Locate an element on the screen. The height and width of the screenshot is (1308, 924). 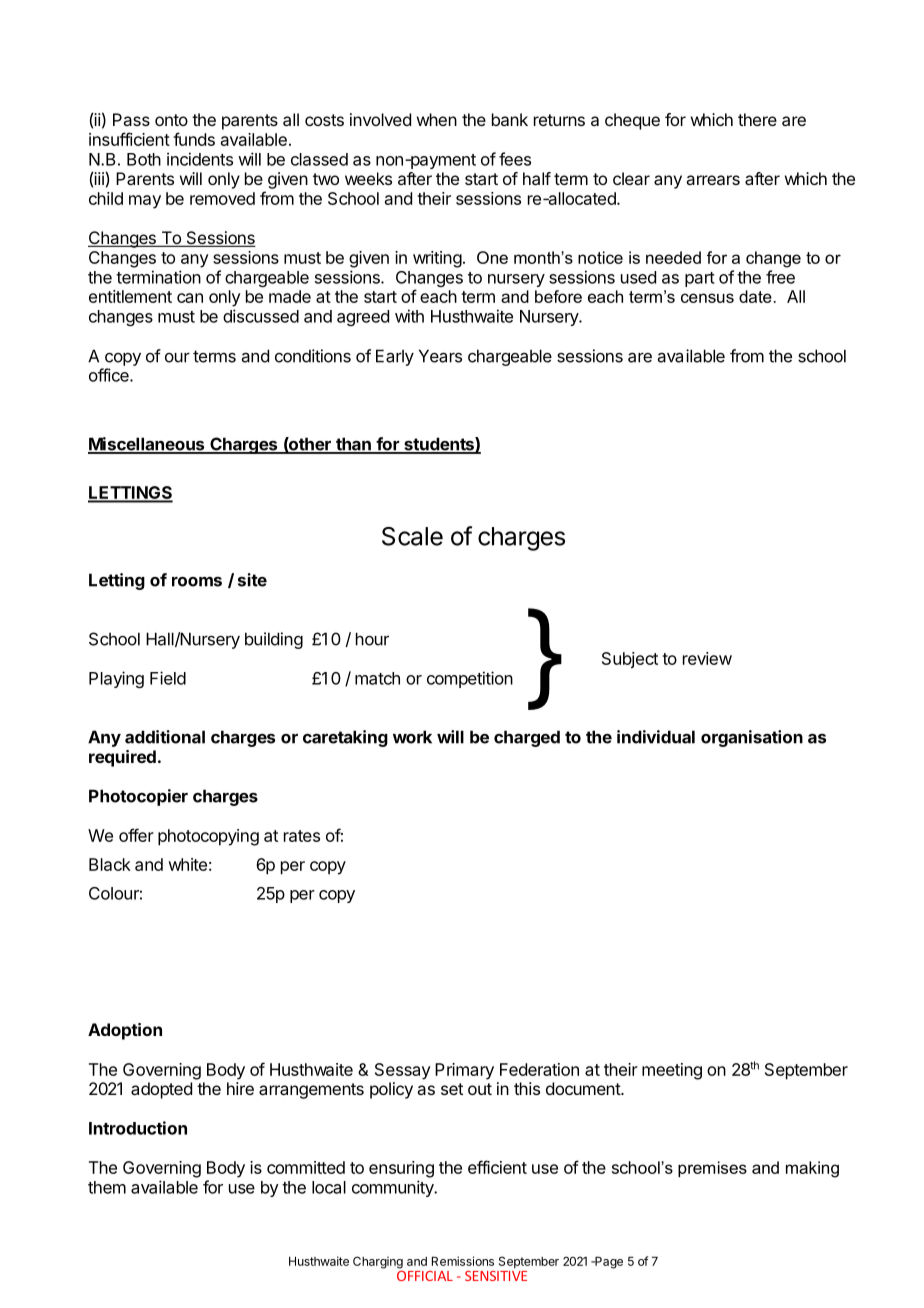
them is located at coordinates (107, 1187).
